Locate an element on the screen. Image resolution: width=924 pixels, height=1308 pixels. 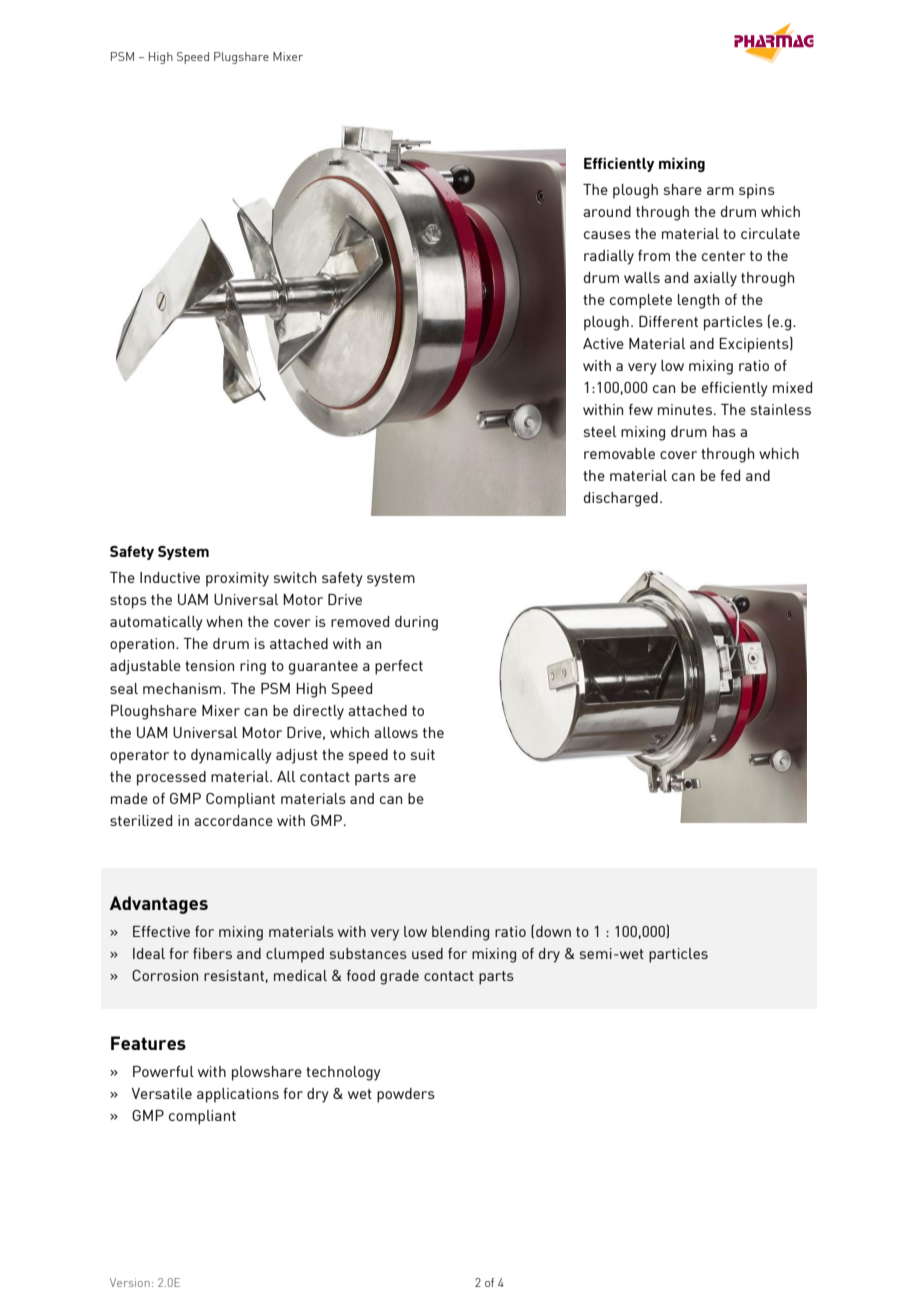
powders is located at coordinates (406, 1095).
